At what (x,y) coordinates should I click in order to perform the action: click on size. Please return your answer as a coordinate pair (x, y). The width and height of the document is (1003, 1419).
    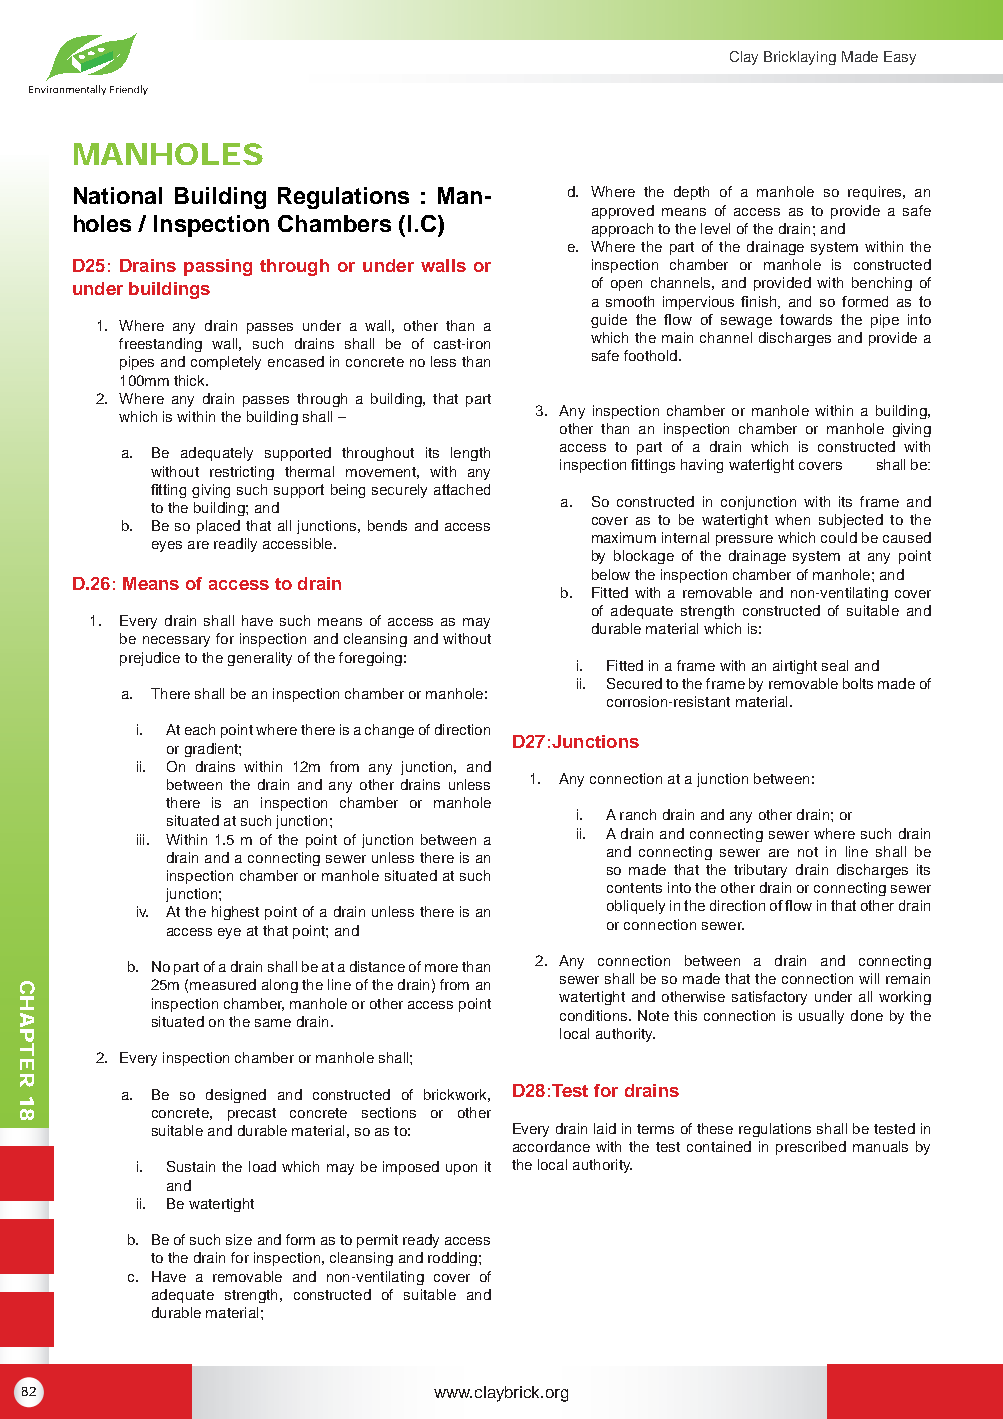
    Looking at the image, I should click on (239, 1239).
